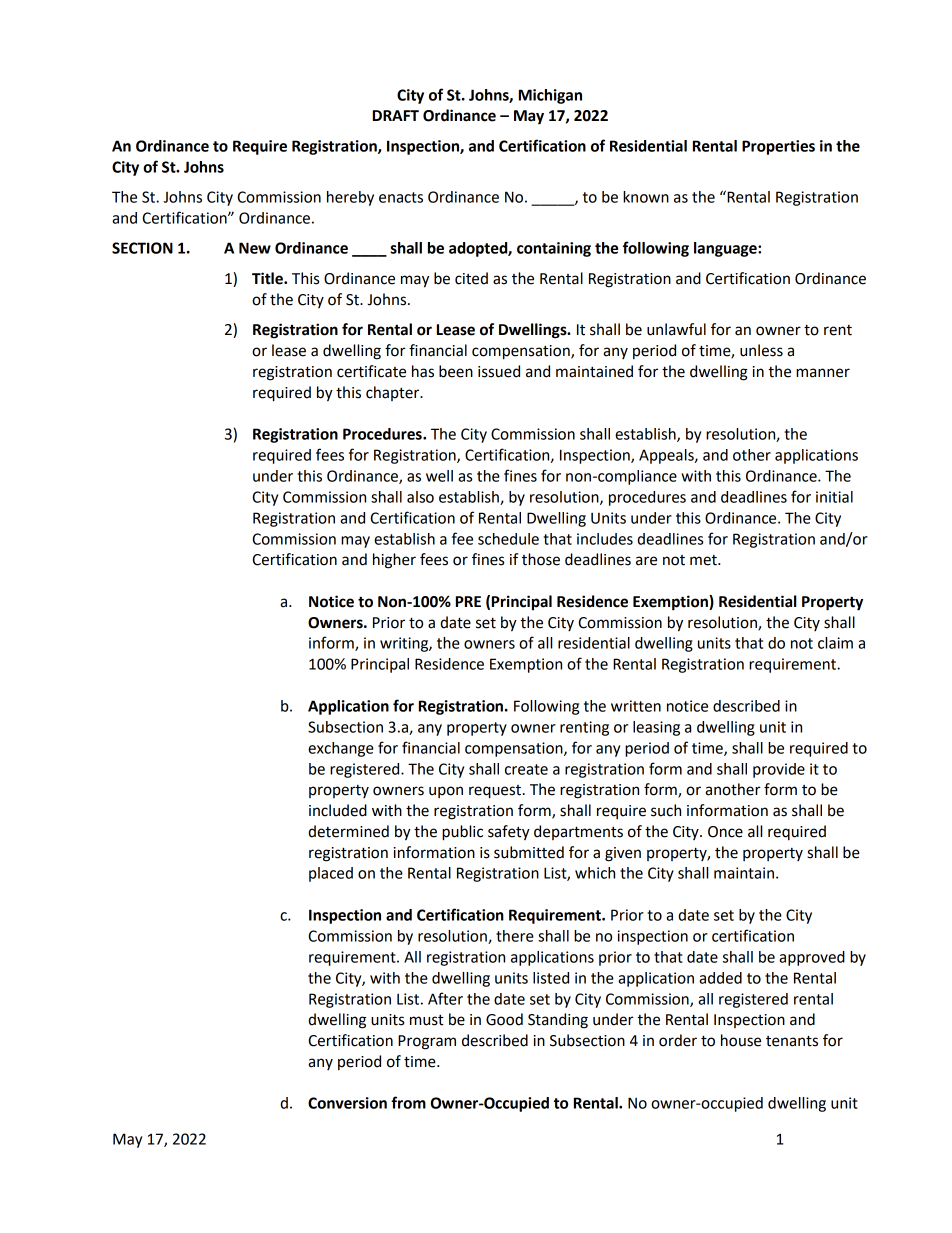 The height and width of the image is (1233, 952). I want to click on initial, so click(834, 497).
